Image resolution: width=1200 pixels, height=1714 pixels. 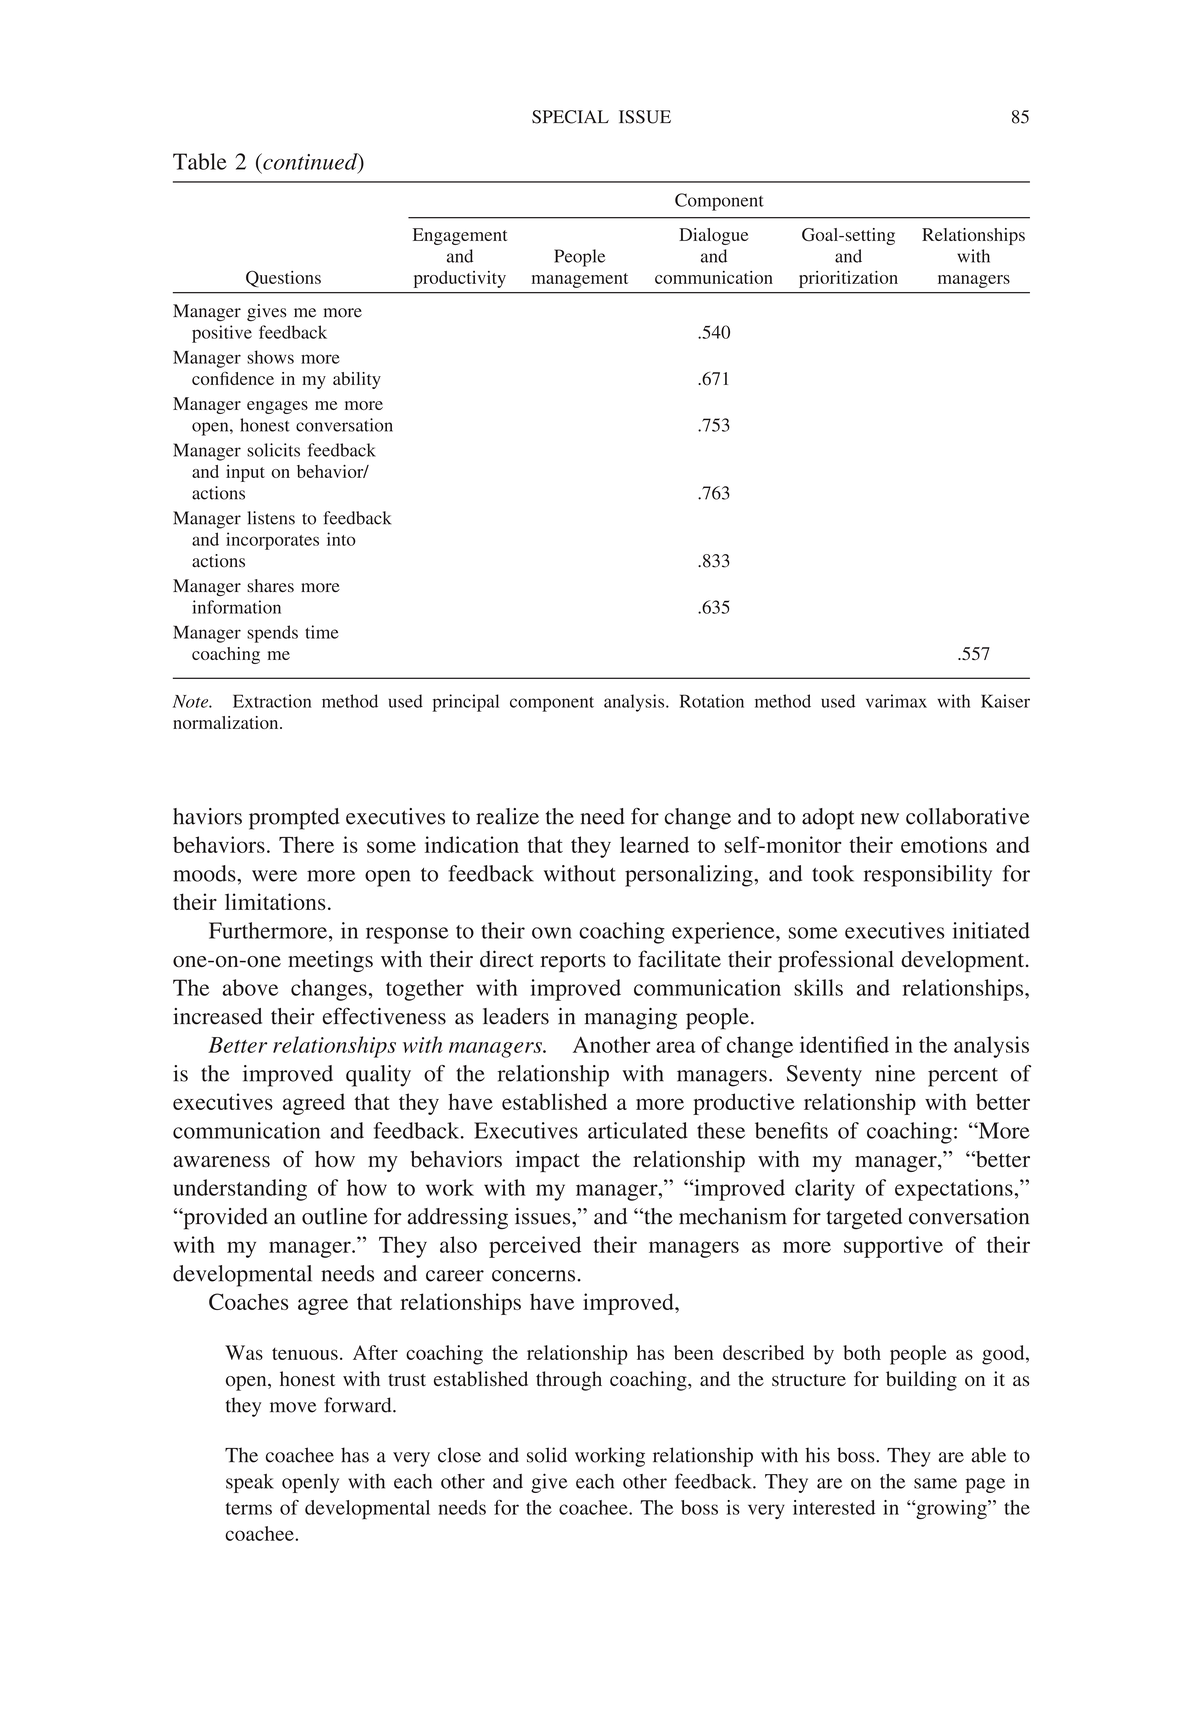 What do you see at coordinates (294, 819) in the document?
I see `prompted` at bounding box center [294, 819].
